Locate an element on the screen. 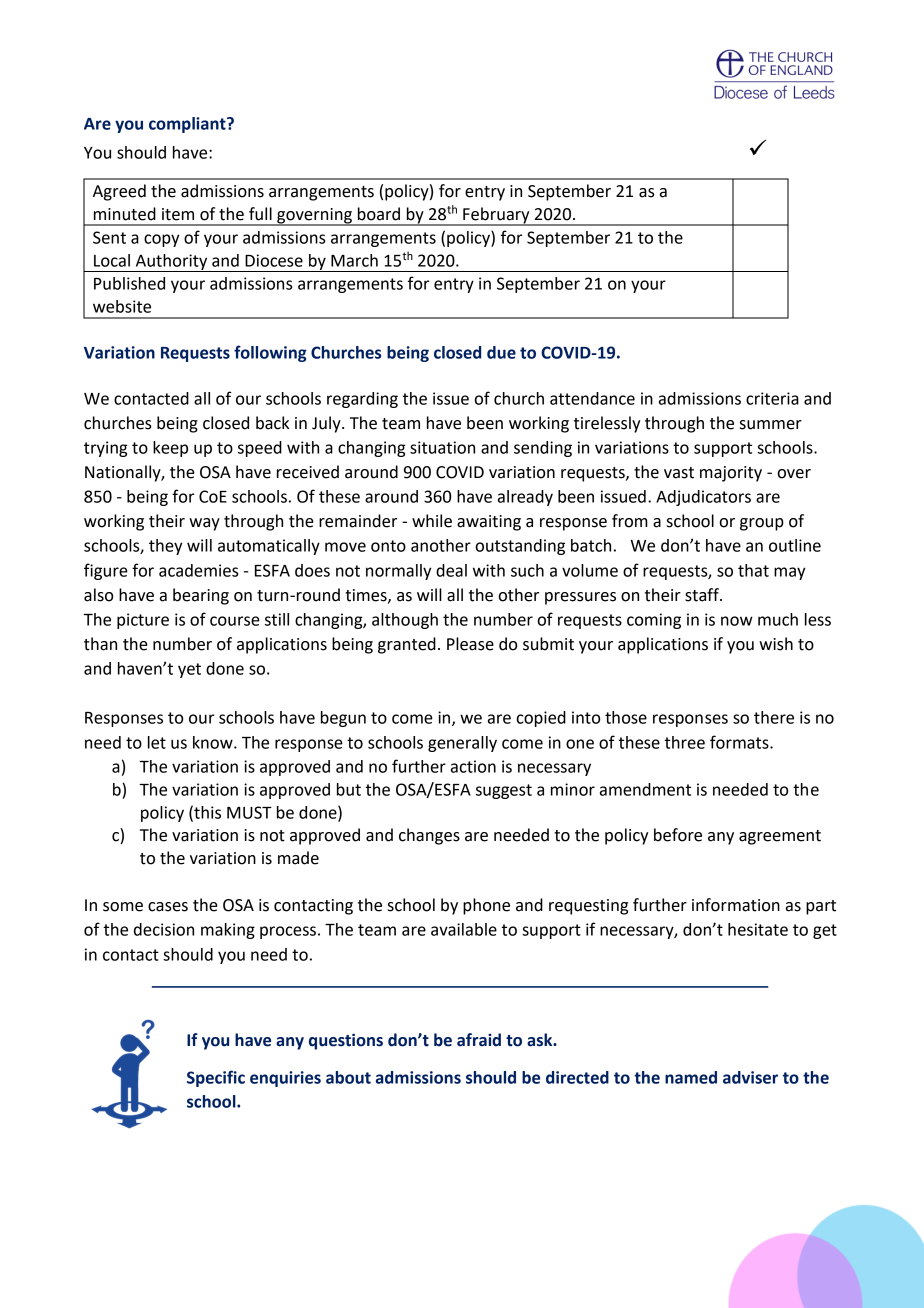 Image resolution: width=924 pixels, height=1308 pixels. keep is located at coordinates (170, 449).
